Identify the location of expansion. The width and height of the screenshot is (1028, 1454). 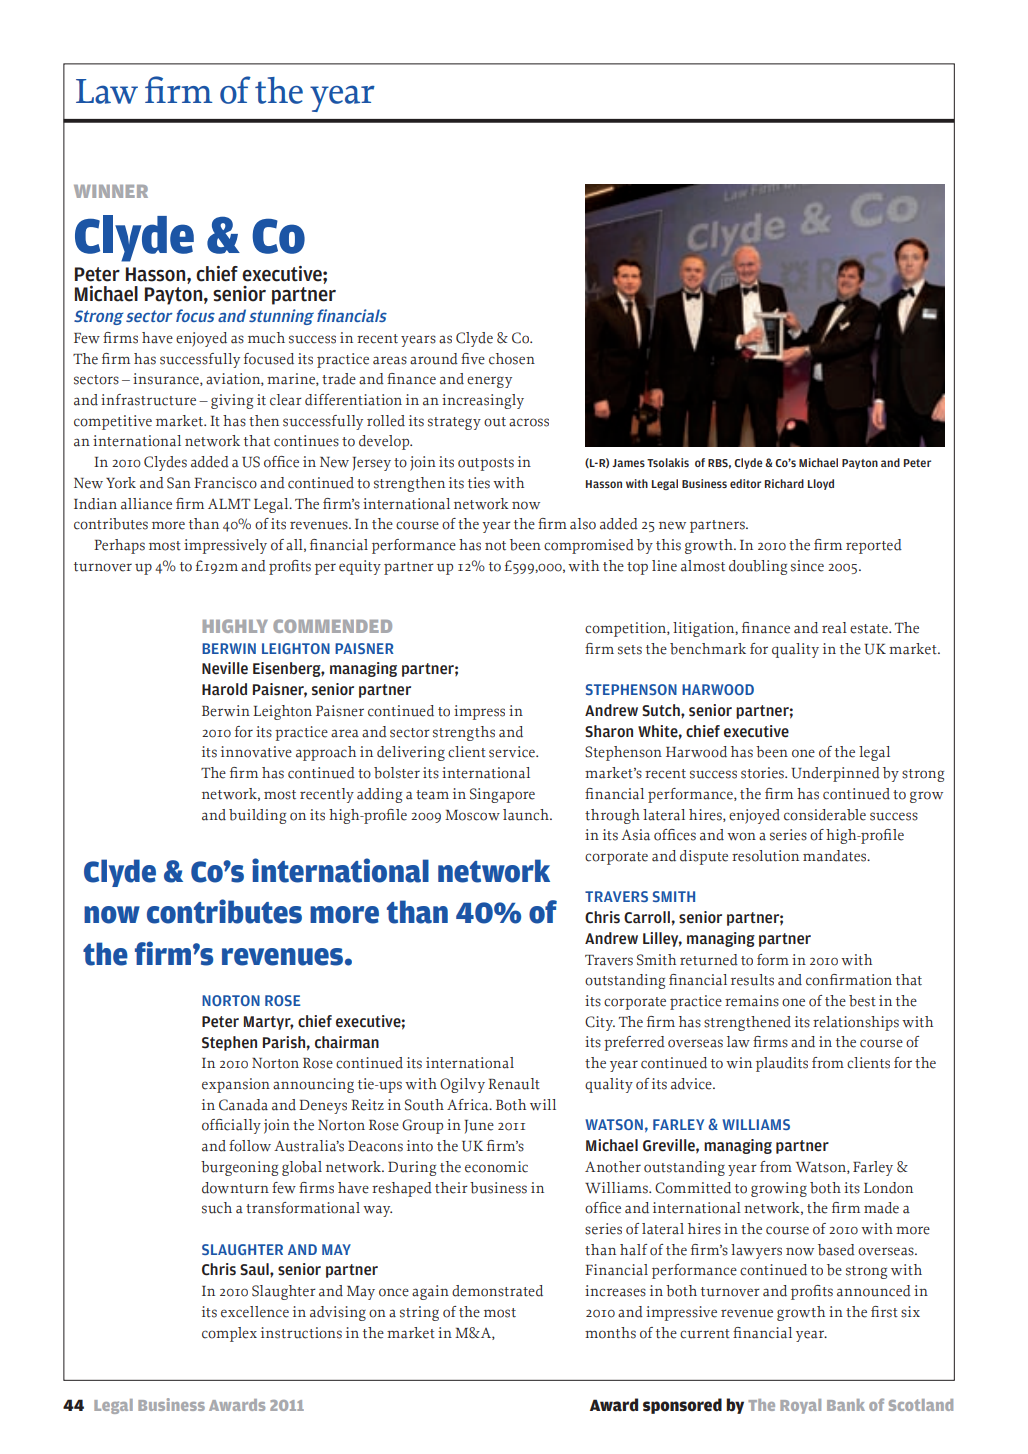
(236, 1085).
